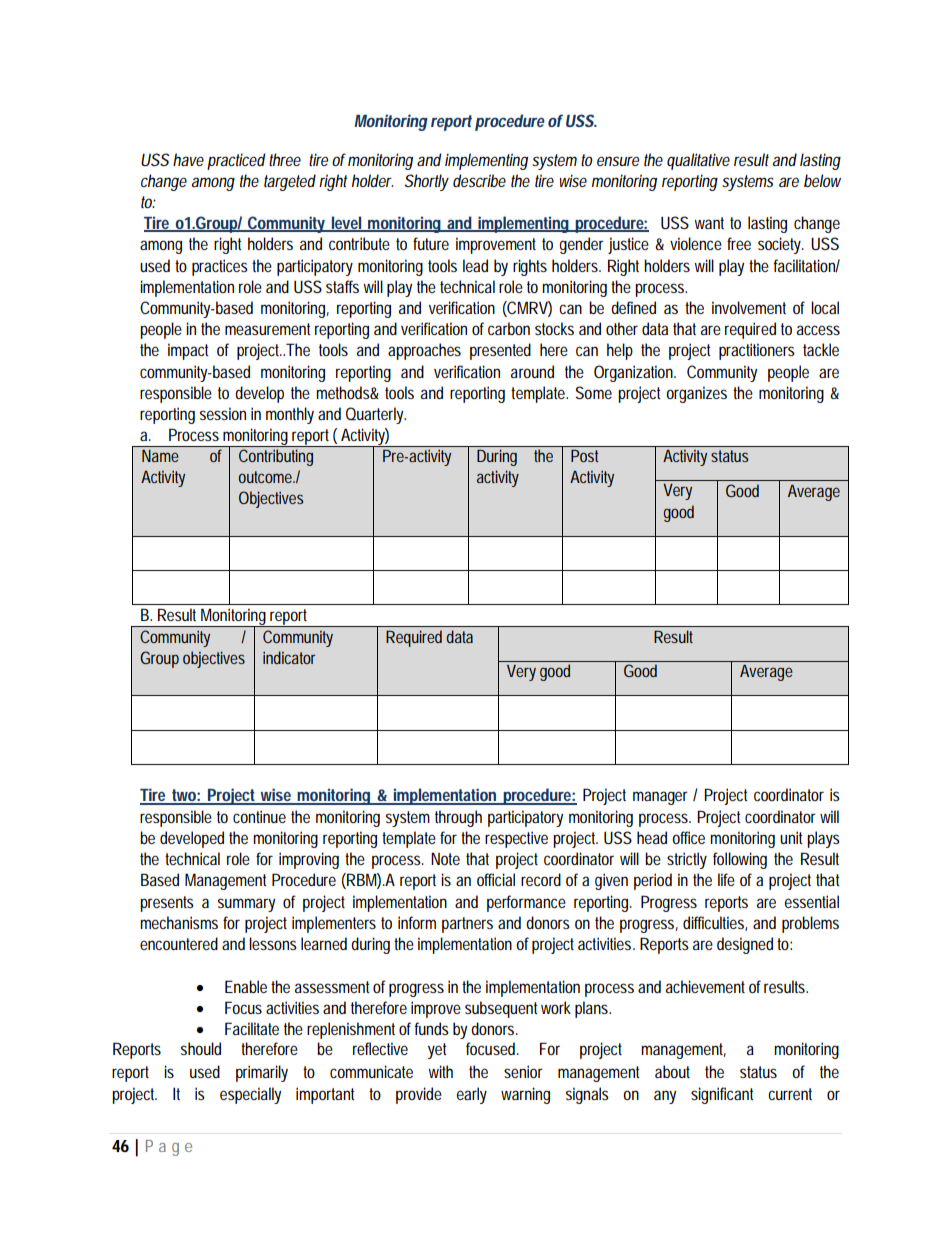 Image resolution: width=952 pixels, height=1233 pixels. I want to click on manager, so click(660, 798).
